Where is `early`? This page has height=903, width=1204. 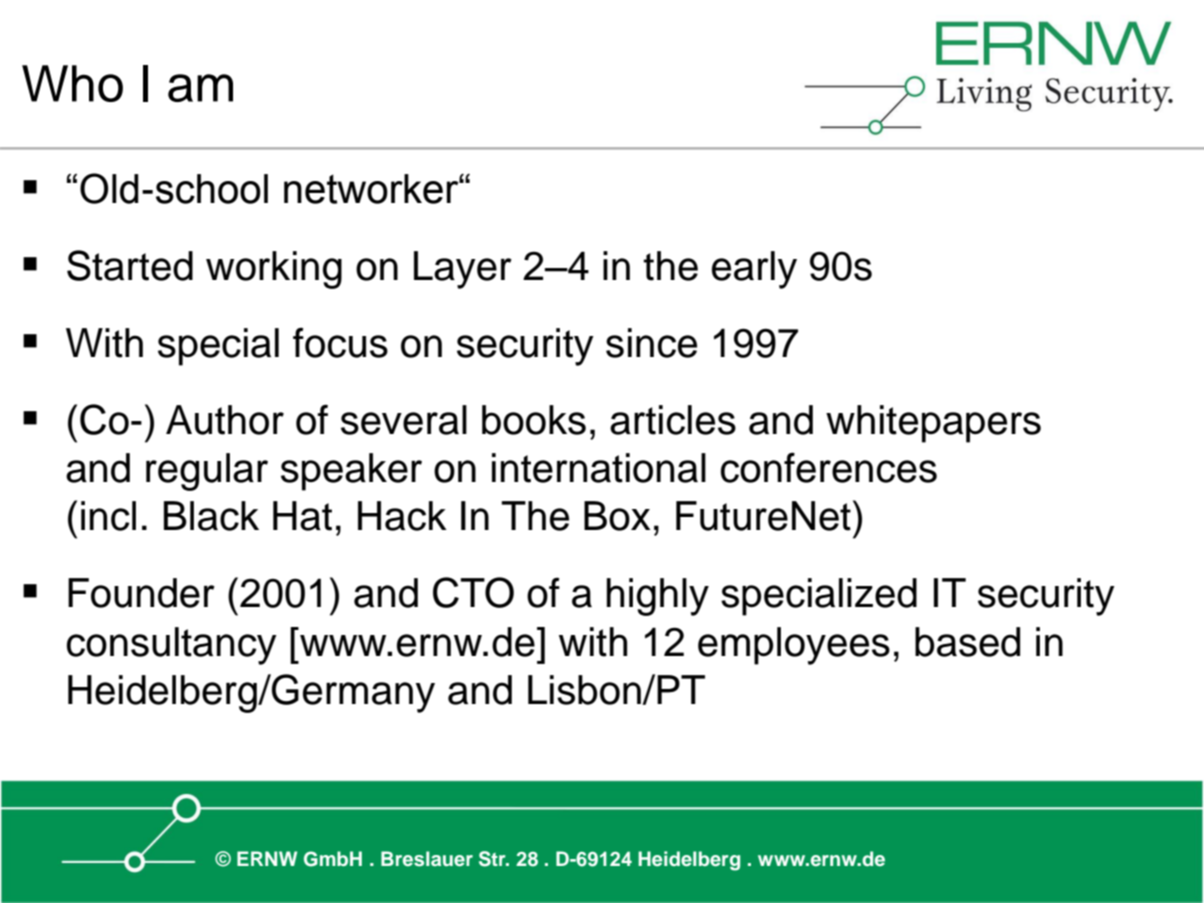 early is located at coordinates (754, 270).
